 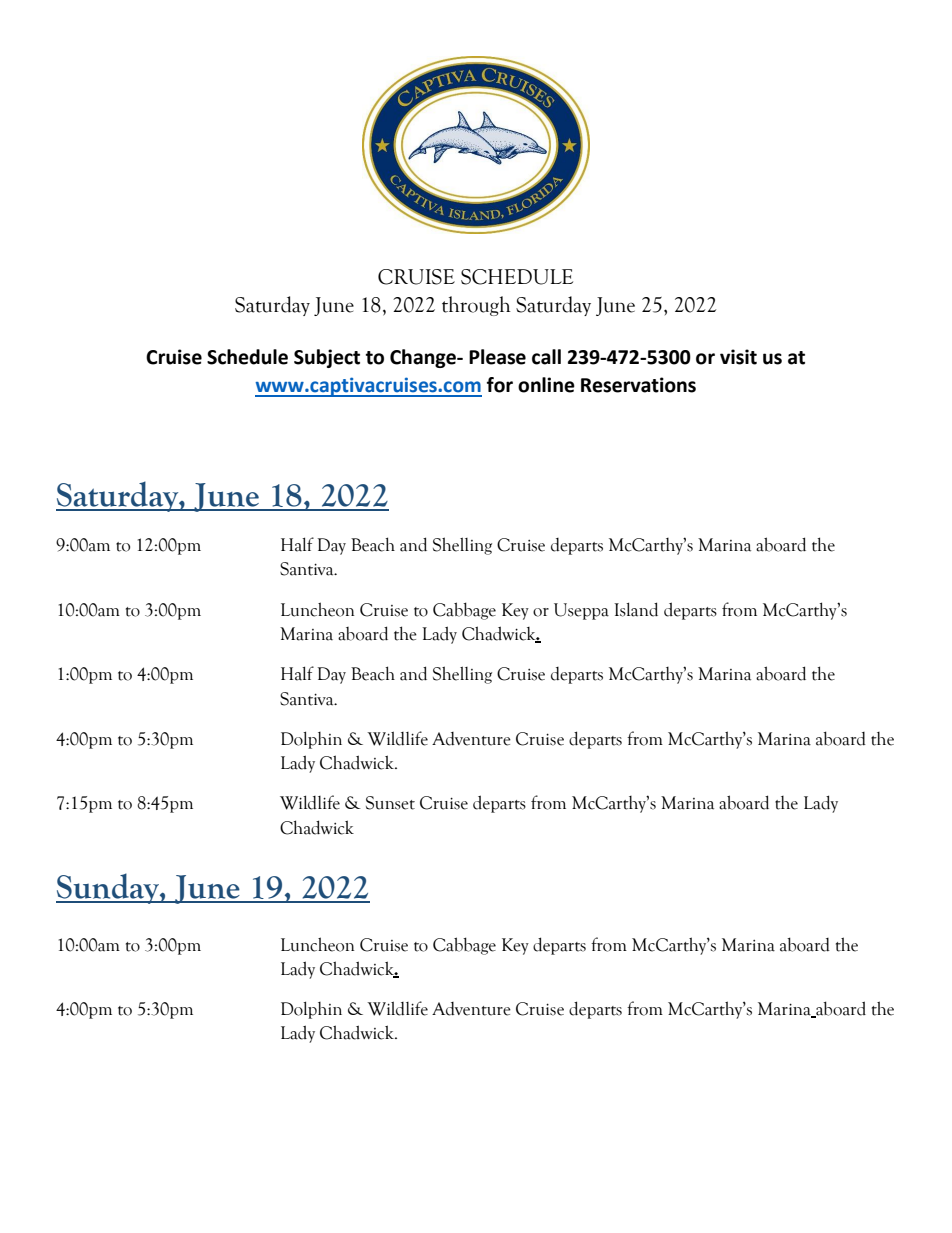 What do you see at coordinates (546, 357) in the screenshot?
I see `call` at bounding box center [546, 357].
